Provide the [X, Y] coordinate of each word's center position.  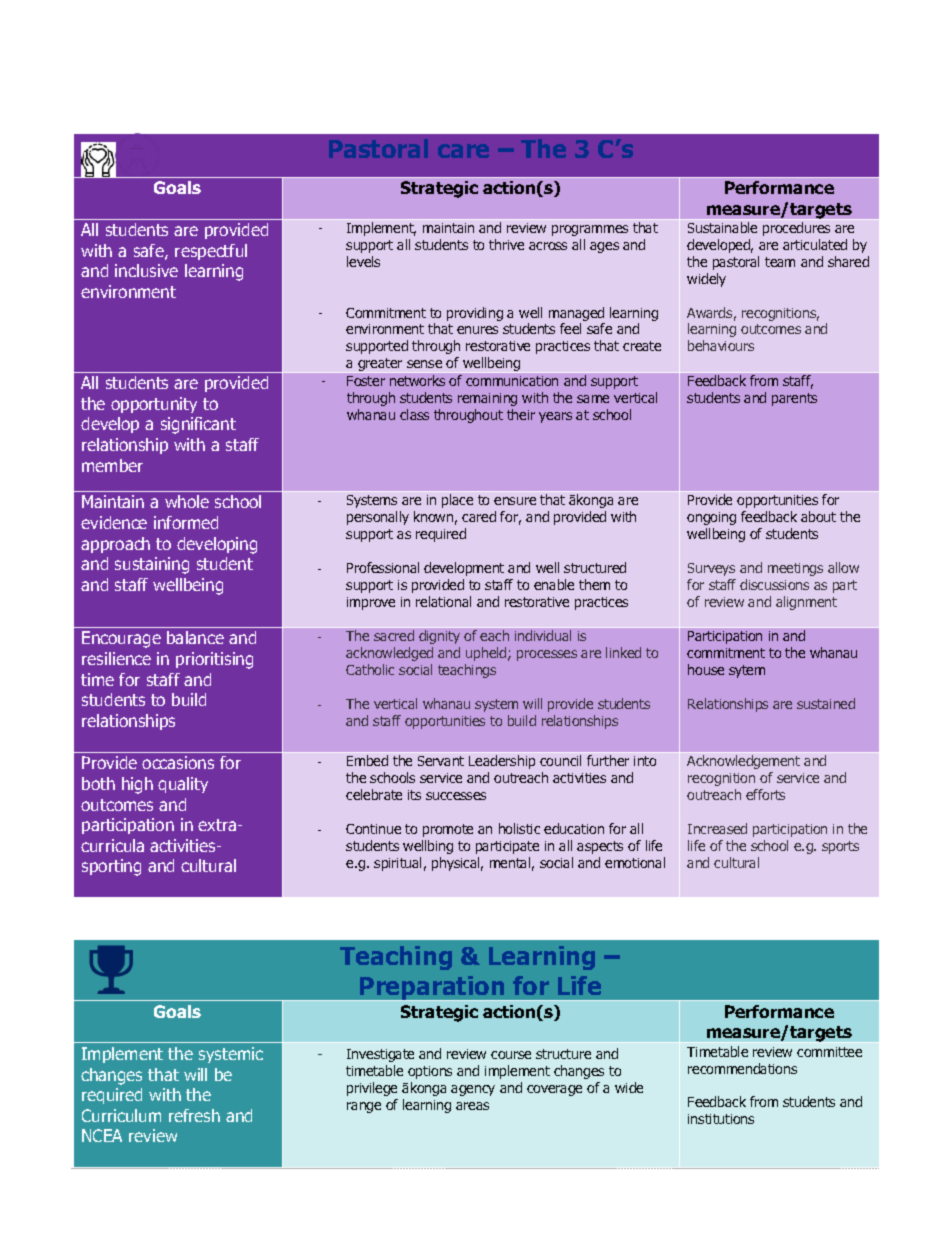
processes [547, 655]
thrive [506, 244]
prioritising [214, 660]
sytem [747, 671]
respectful [211, 252]
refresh [194, 1115]
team [780, 262]
